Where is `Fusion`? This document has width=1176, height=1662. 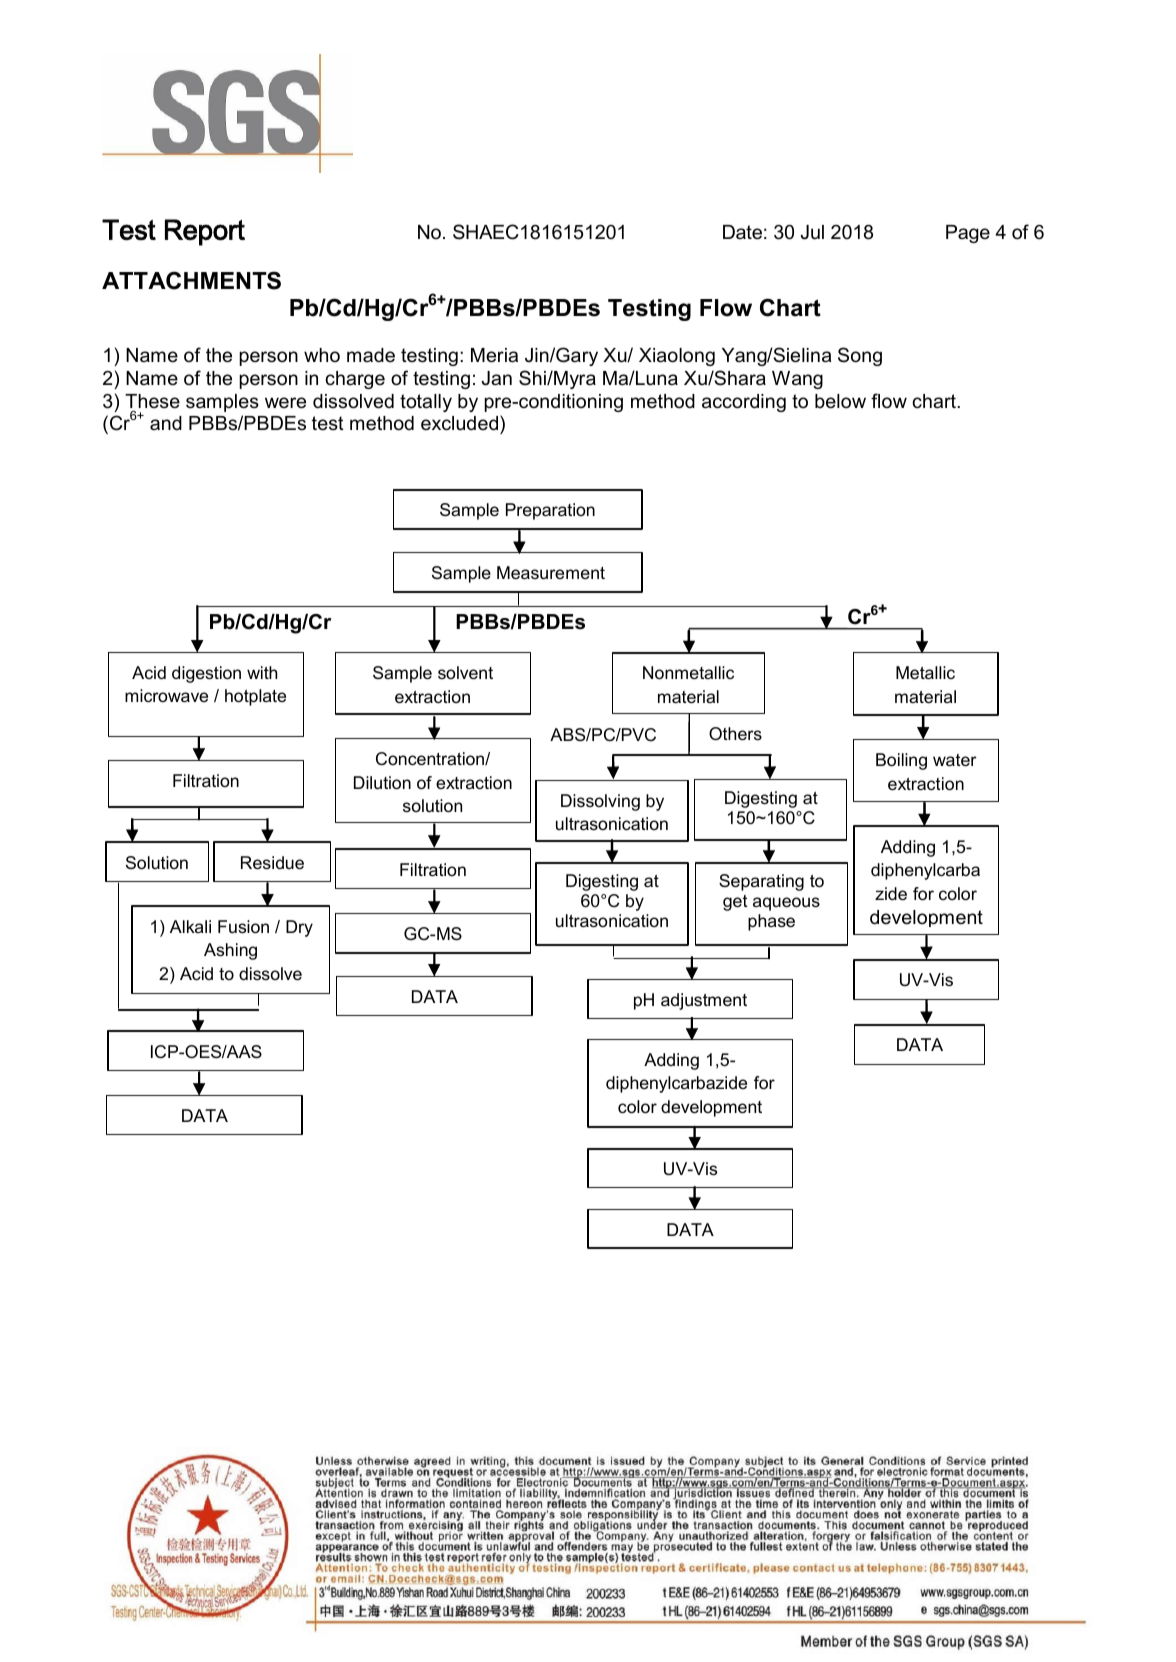
Fusion is located at coordinates (243, 927).
